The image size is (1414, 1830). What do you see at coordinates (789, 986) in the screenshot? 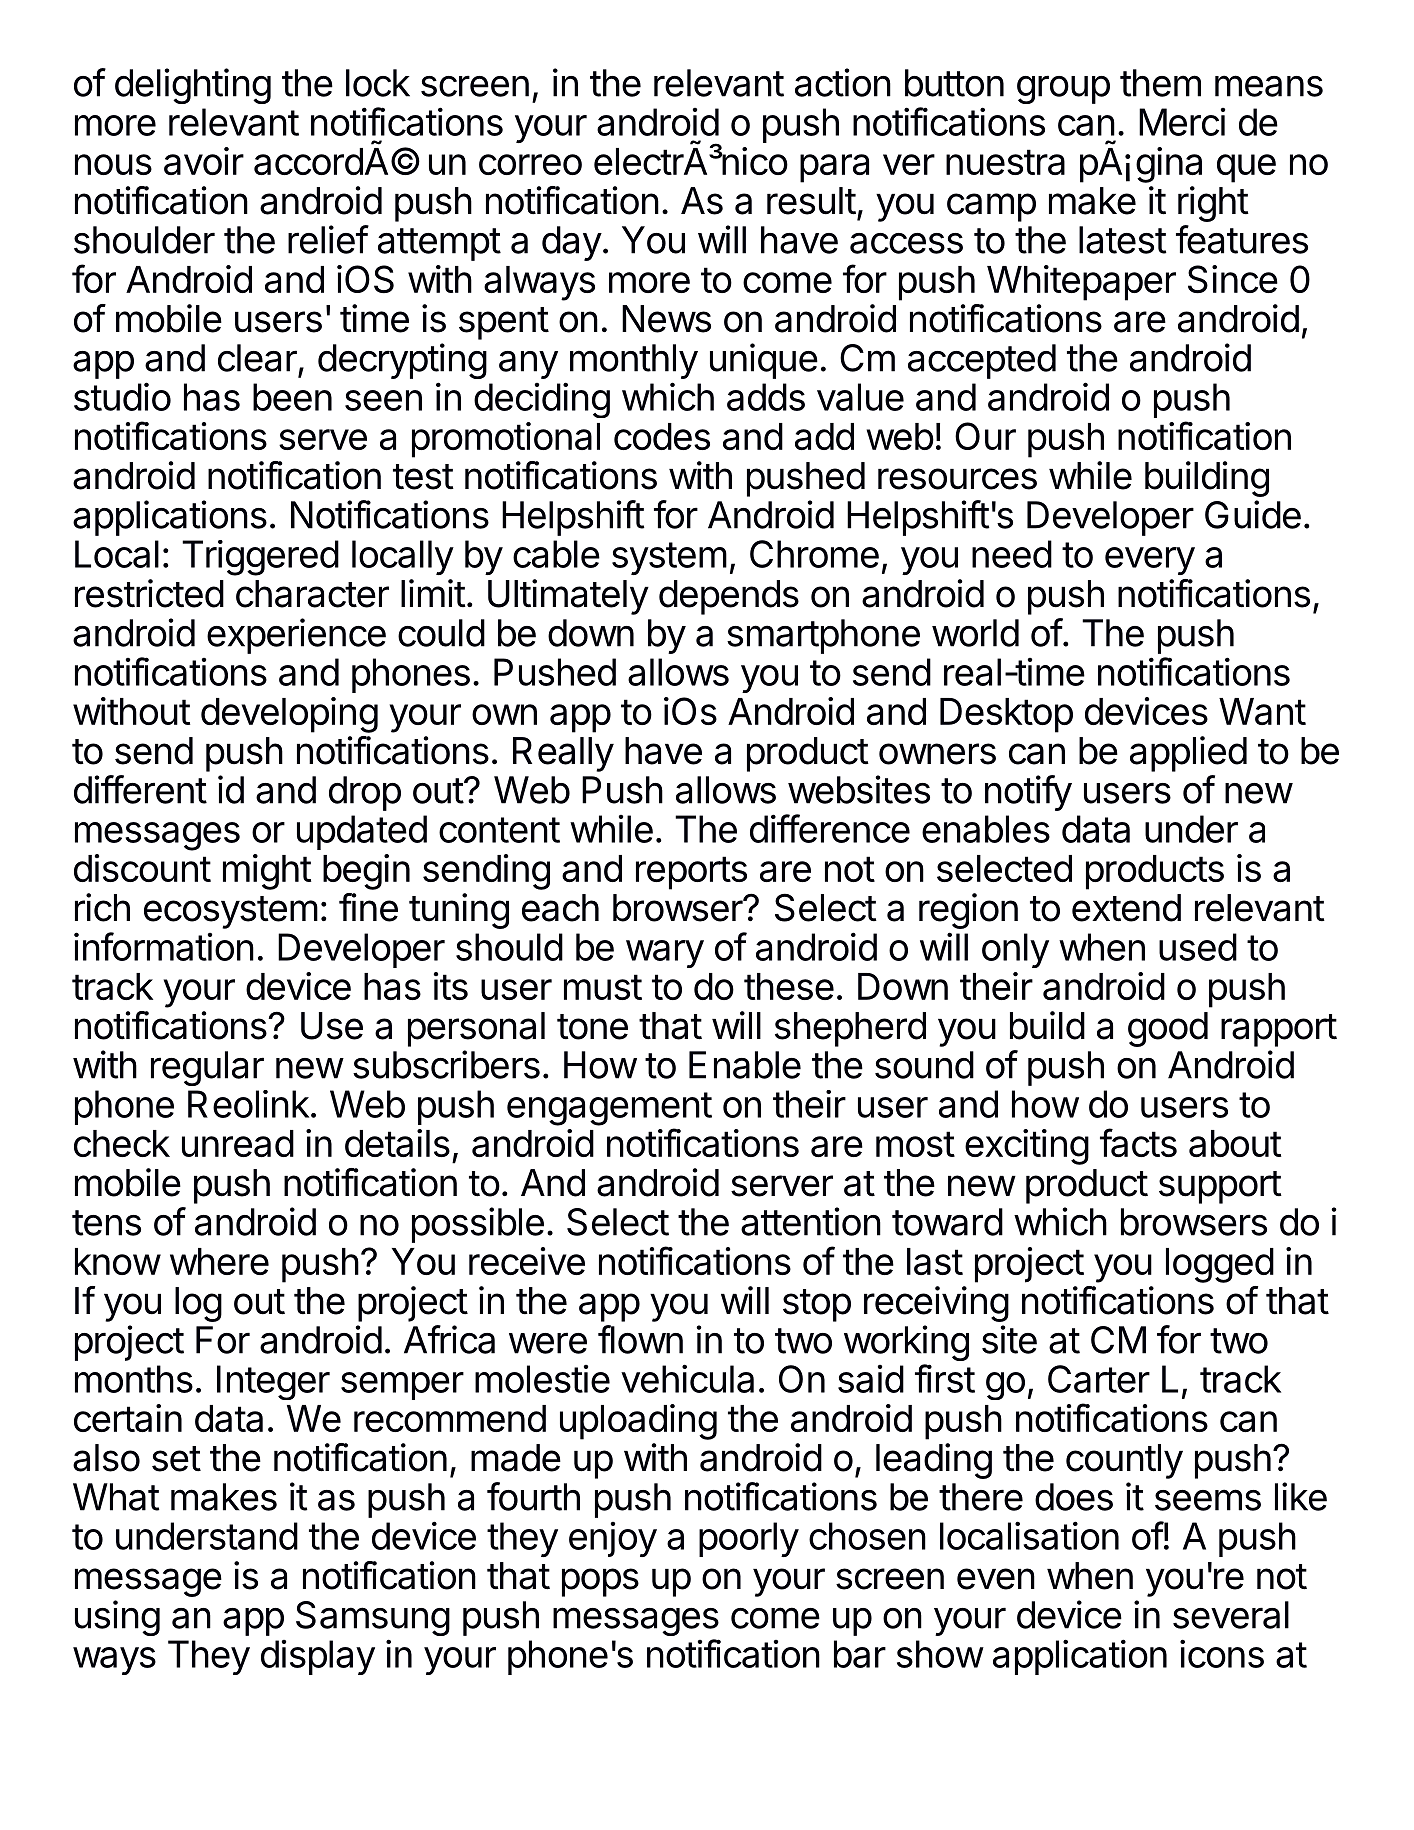
I see `these` at bounding box center [789, 986].
